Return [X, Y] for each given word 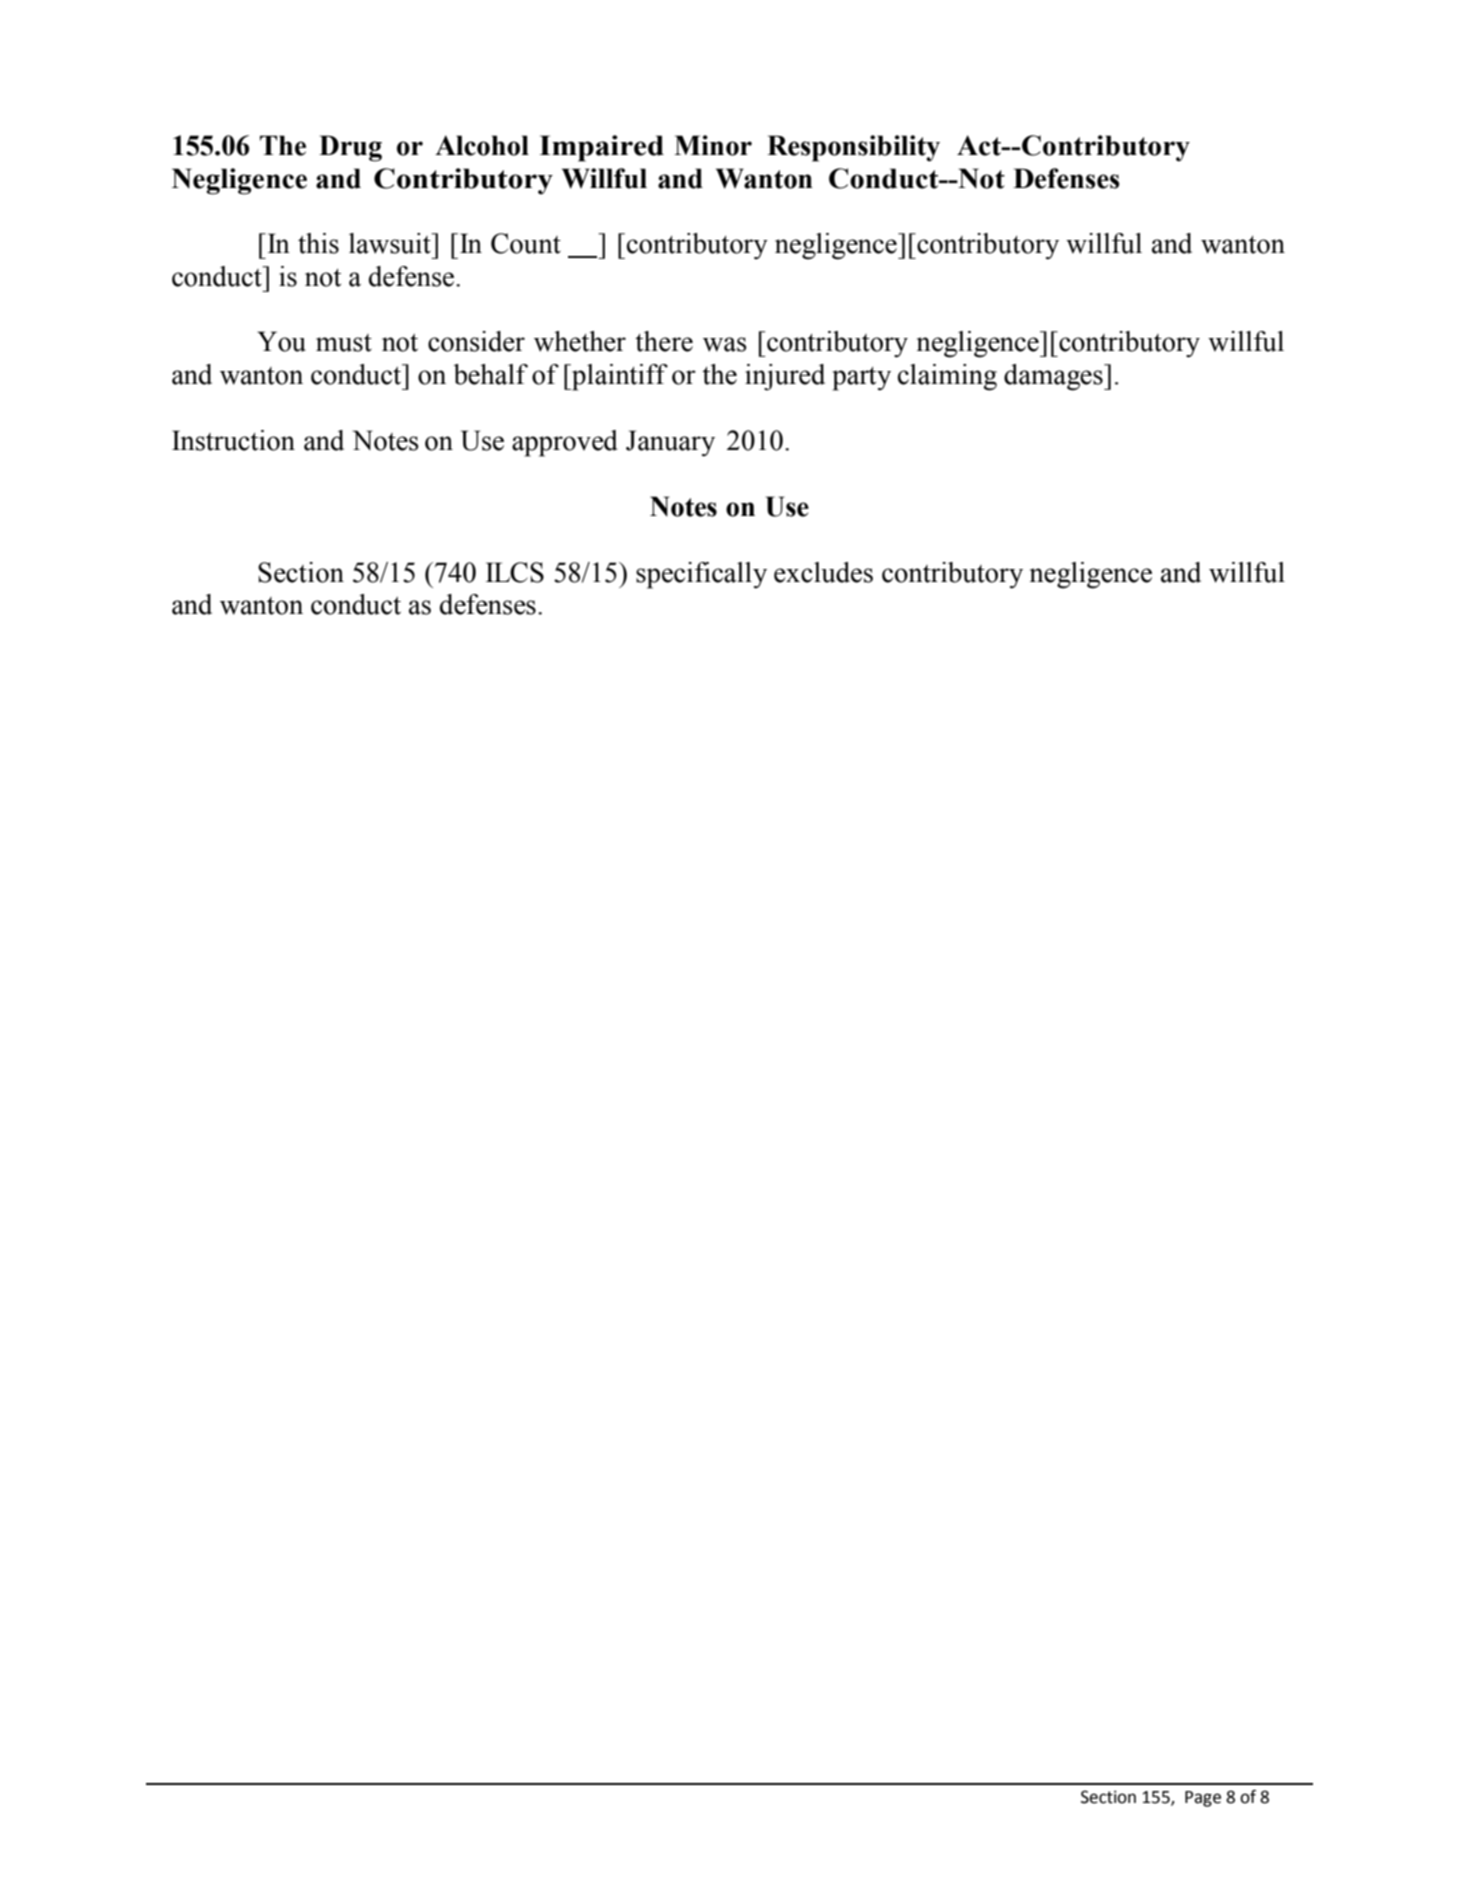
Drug [350, 148]
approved [565, 443]
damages [1054, 377]
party [861, 378]
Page [1203, 1799]
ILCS [515, 572]
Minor [713, 145]
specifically [701, 575]
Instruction [233, 440]
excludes [823, 572]
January [670, 443]
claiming [947, 377]
